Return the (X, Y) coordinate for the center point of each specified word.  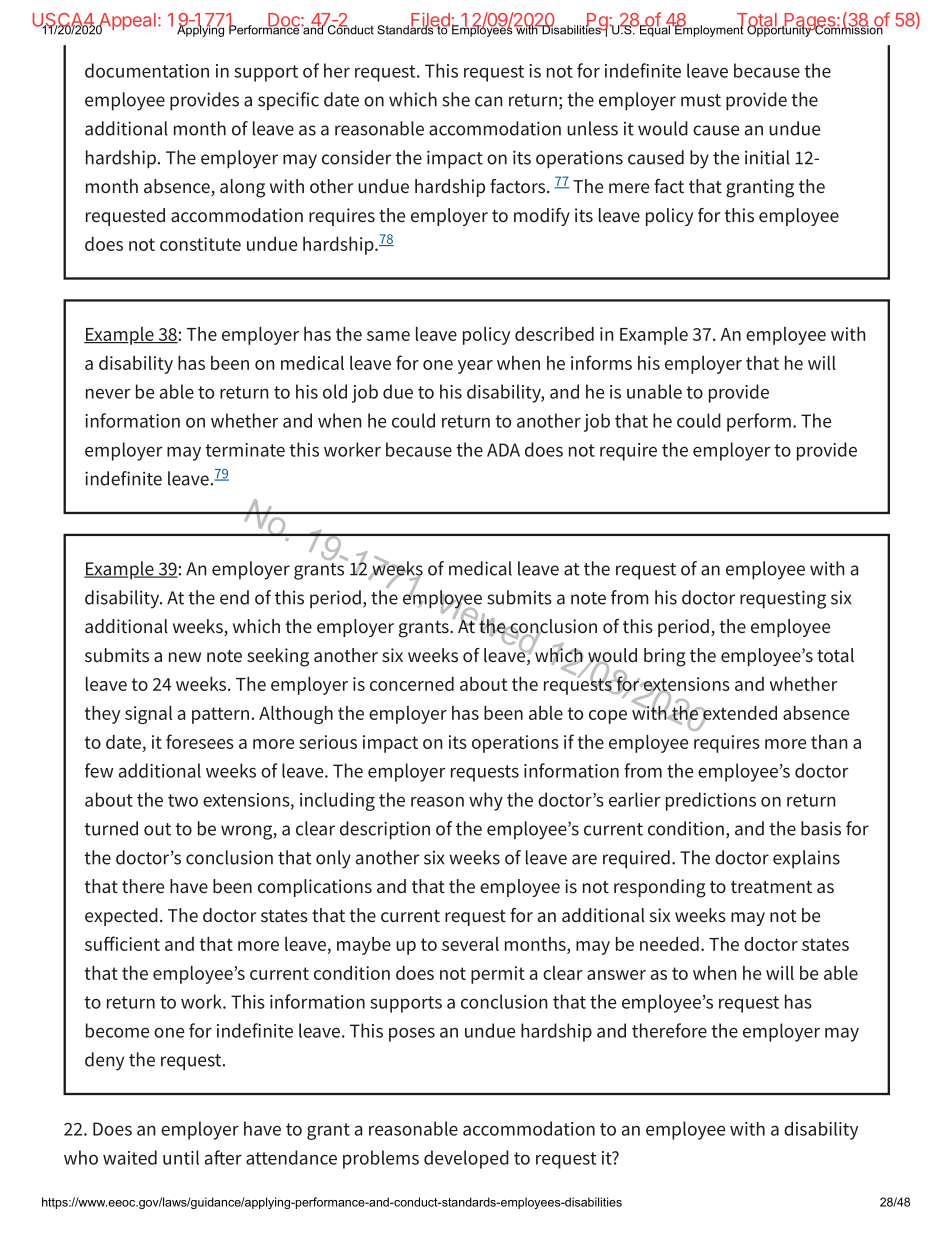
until (181, 1157)
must (701, 100)
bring (665, 657)
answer (616, 975)
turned (111, 828)
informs (601, 362)
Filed (430, 20)
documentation (147, 70)
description (385, 830)
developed (466, 1159)
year (475, 367)
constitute (200, 244)
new (185, 657)
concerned (412, 684)
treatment (771, 887)
